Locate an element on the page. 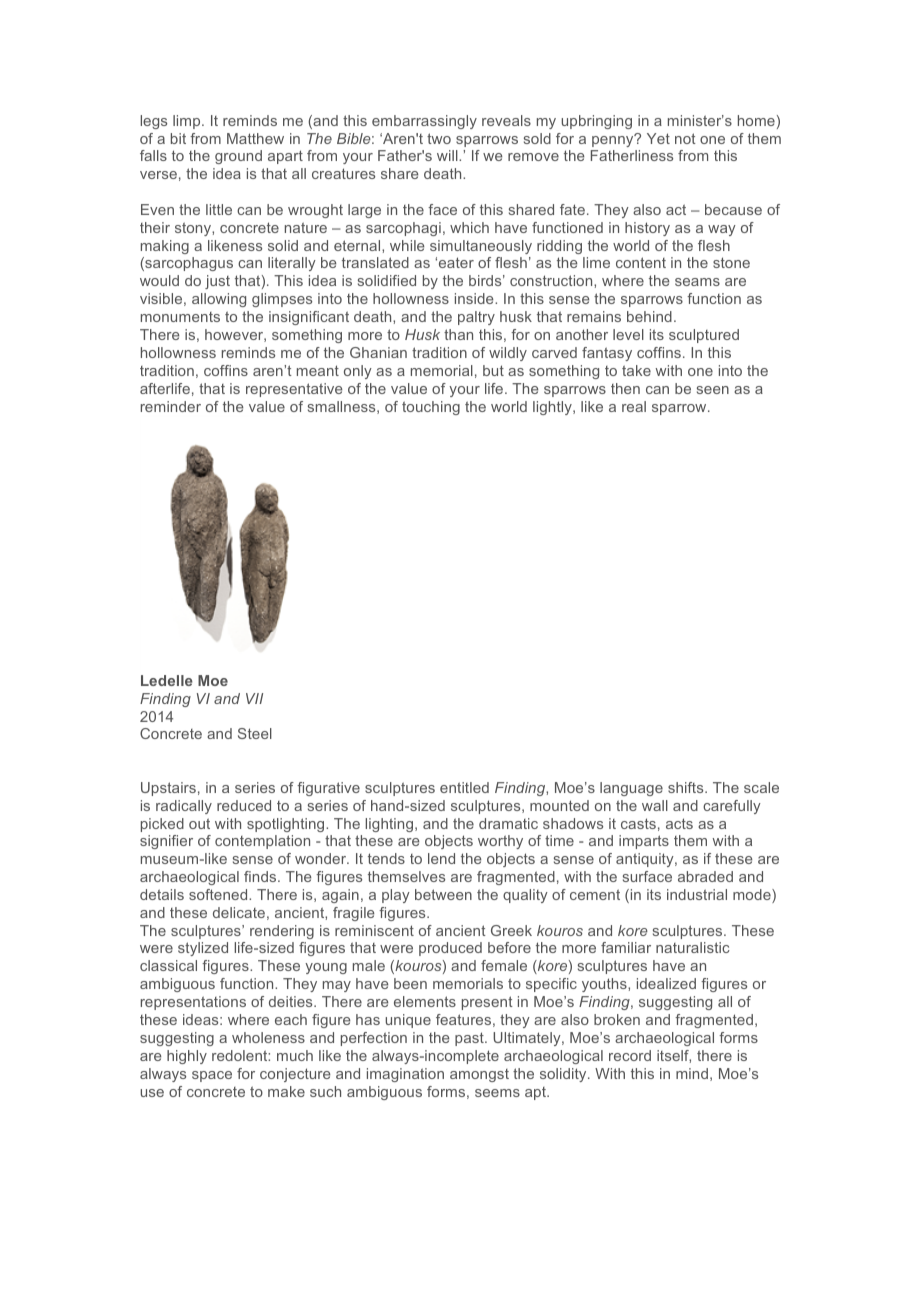 This image has width=924, height=1308. entitled is located at coordinates (464, 787).
